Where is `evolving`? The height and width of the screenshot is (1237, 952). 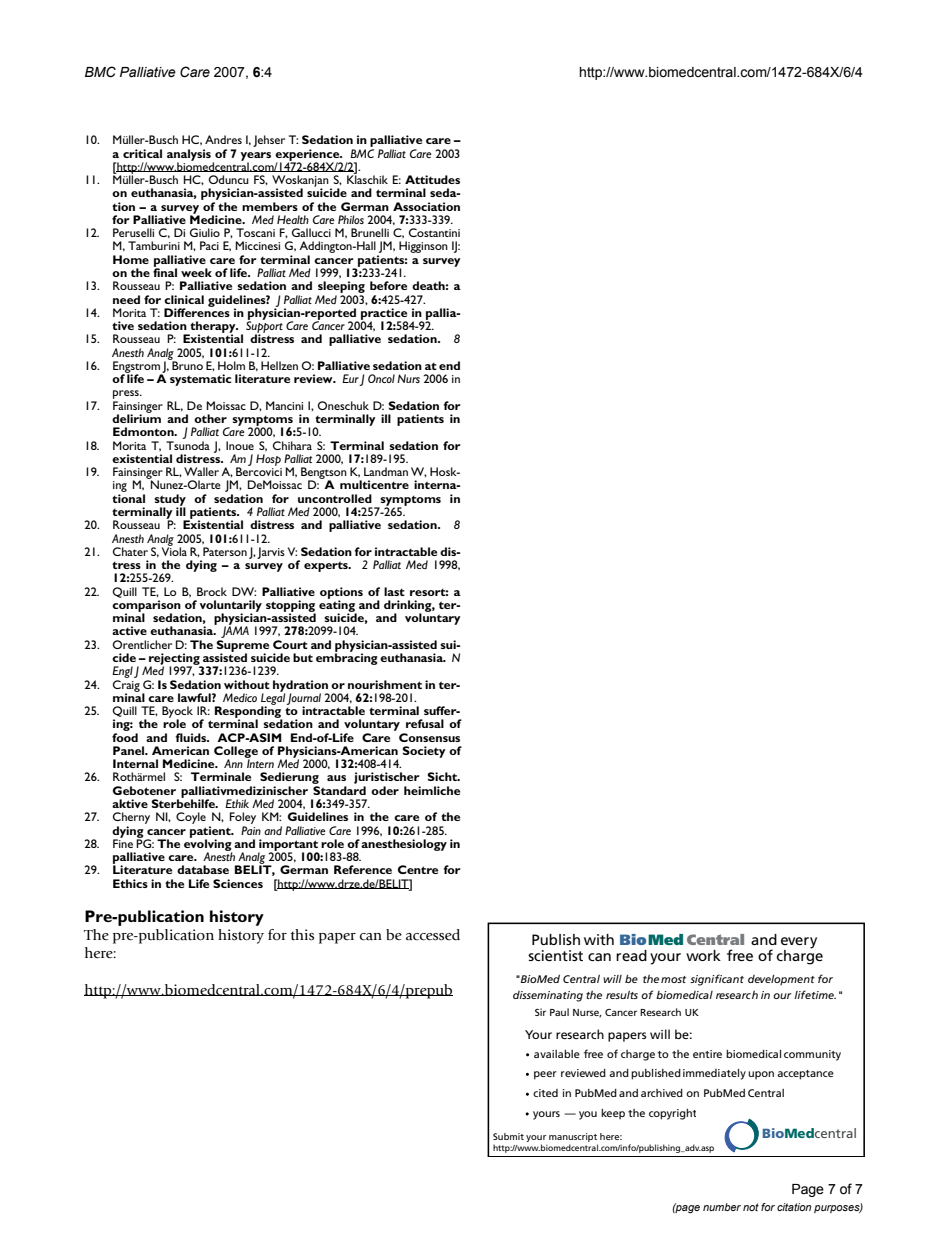 evolving is located at coordinates (208, 845).
